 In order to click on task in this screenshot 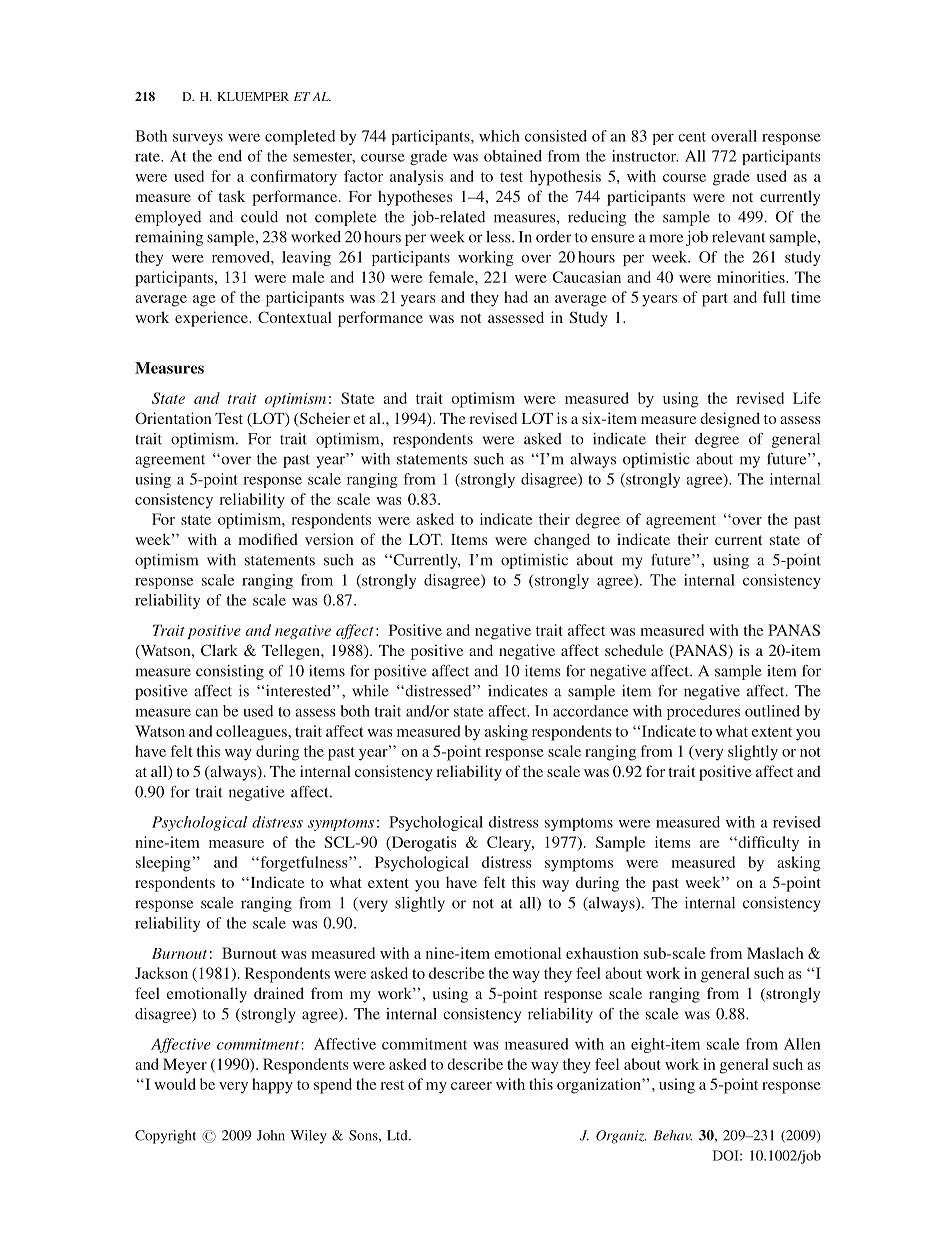, I will do `click(232, 196)`.
